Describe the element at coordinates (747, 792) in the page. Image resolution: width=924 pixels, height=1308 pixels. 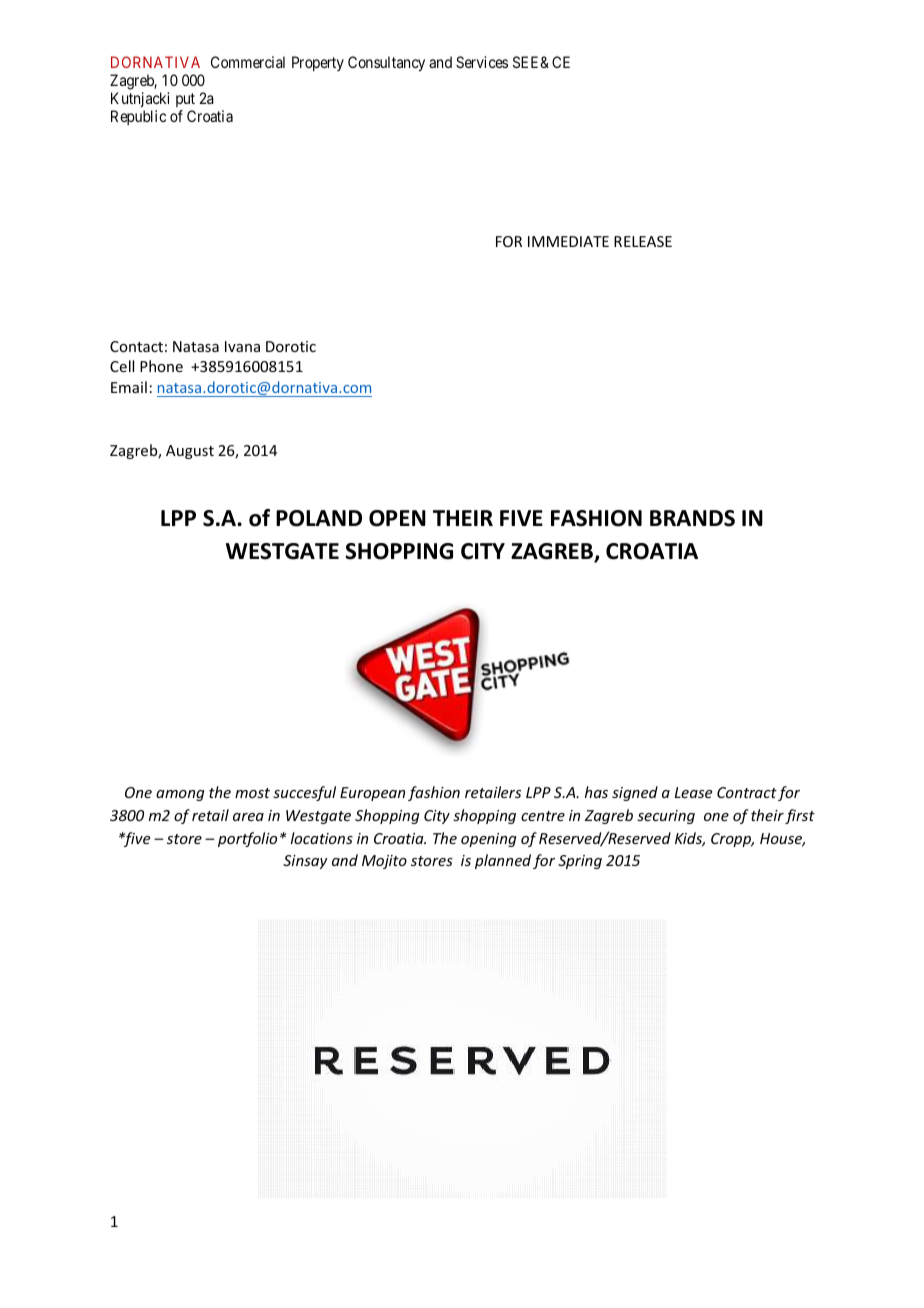
I see `Contract` at that location.
